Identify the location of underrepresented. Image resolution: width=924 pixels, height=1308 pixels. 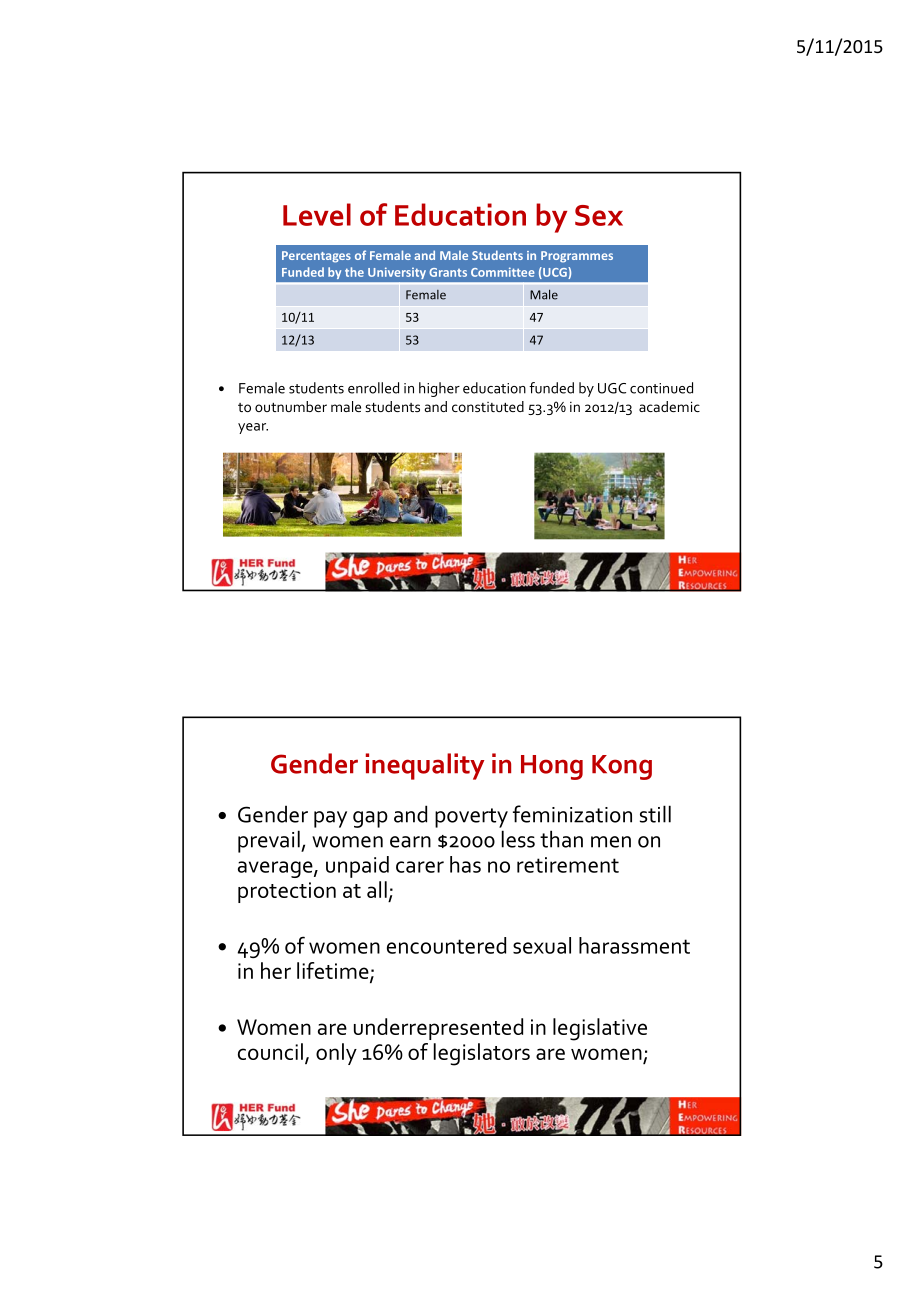
(438, 1029).
